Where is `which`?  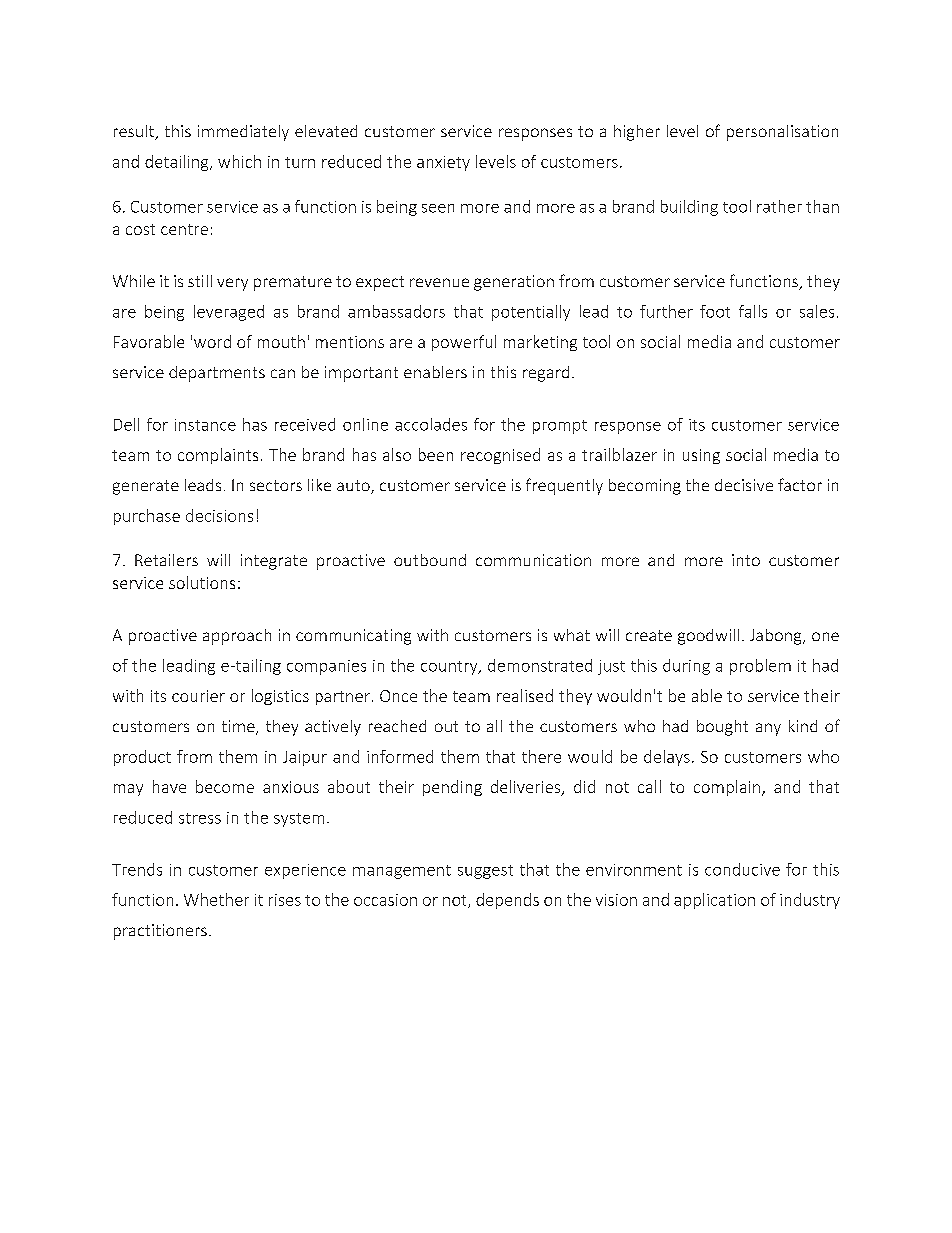 which is located at coordinates (239, 161).
